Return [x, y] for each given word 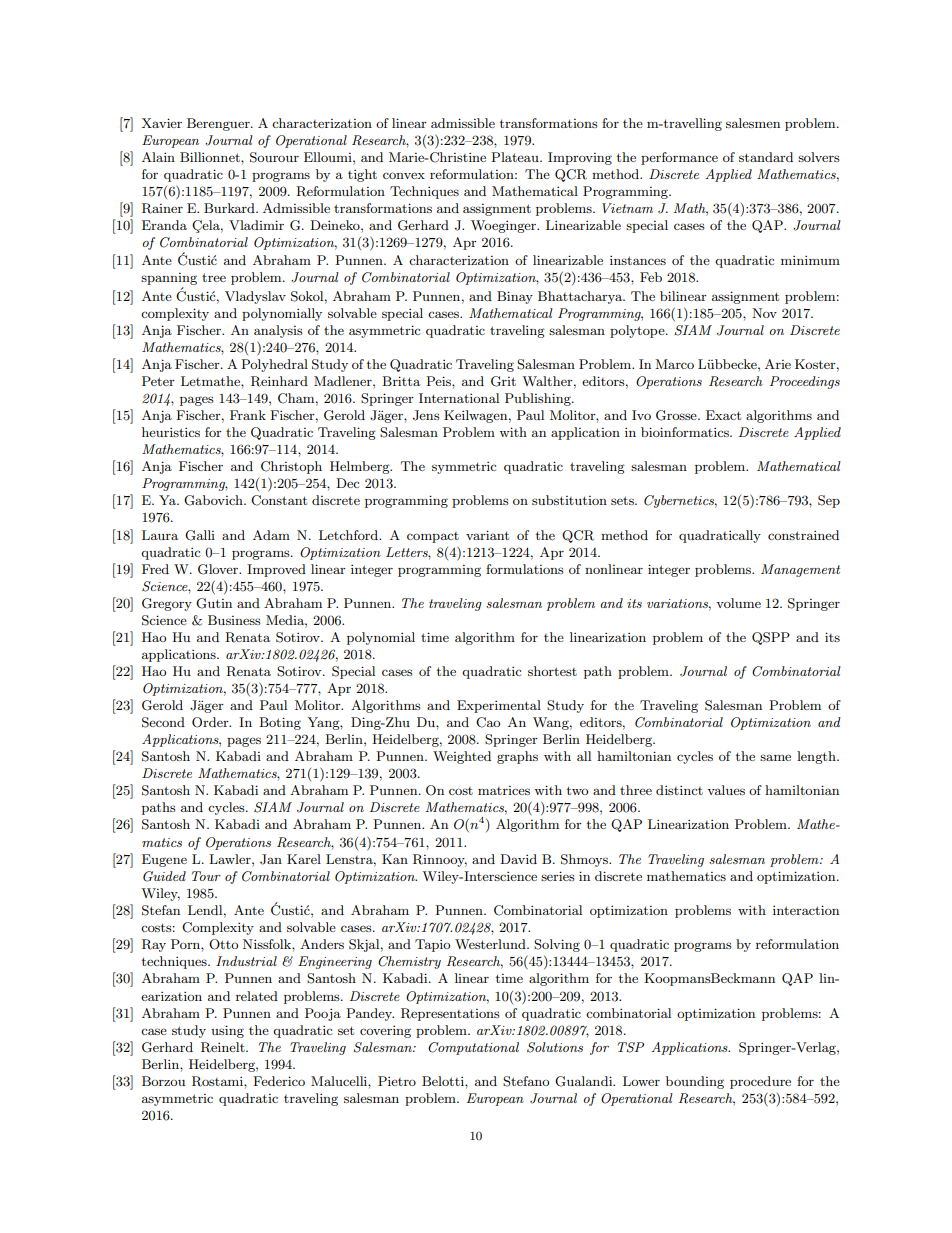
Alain [158, 157]
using [227, 1031]
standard [766, 157]
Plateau [516, 157]
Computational [473, 1048]
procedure [760, 1082]
